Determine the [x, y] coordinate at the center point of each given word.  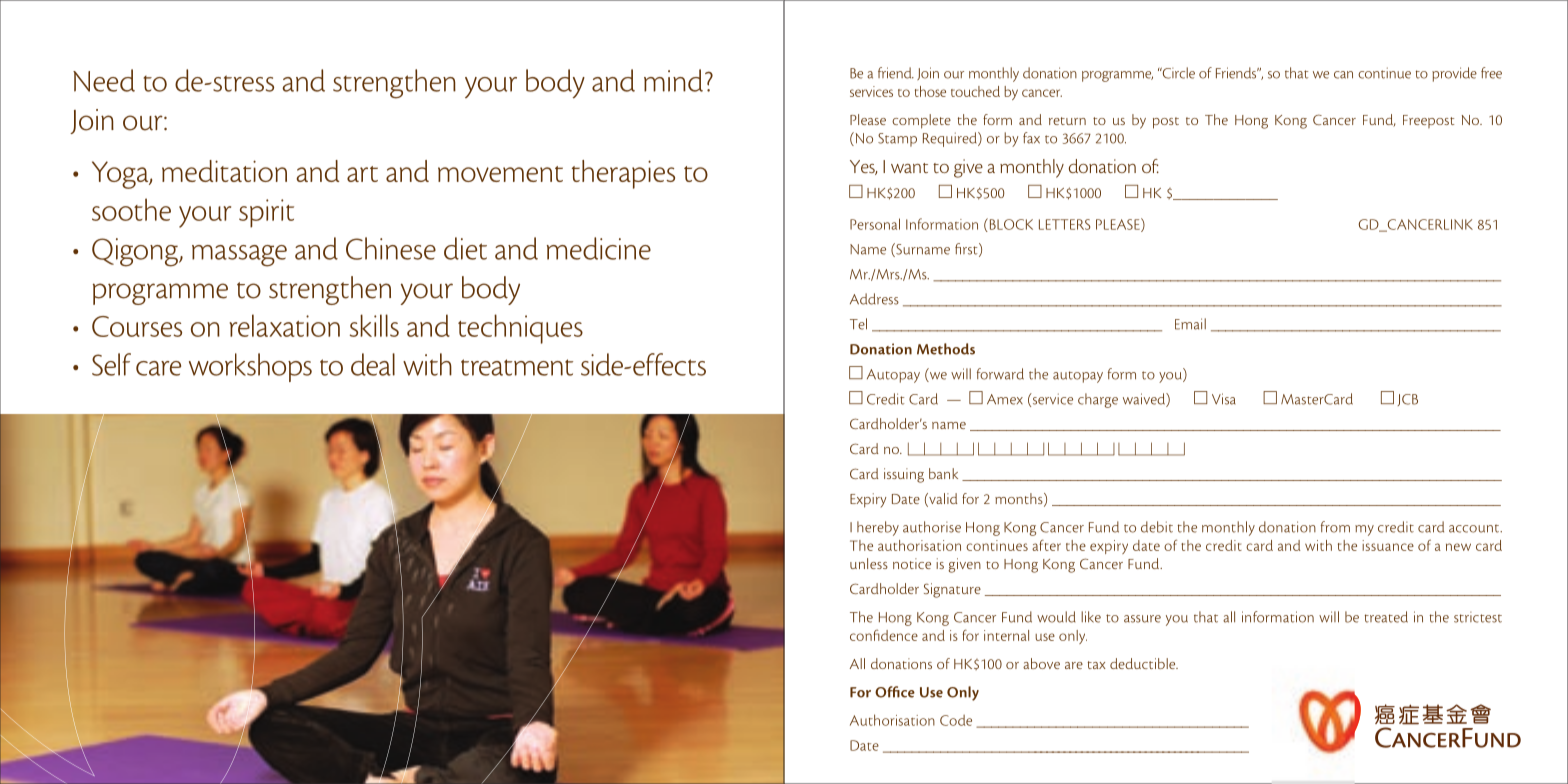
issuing [904, 475]
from [1335, 527]
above [1041, 663]
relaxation [284, 325]
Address [874, 299]
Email [1190, 324]
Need [104, 80]
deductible [1144, 663]
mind [673, 80]
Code [956, 720]
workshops [250, 367]
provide [1454, 74]
